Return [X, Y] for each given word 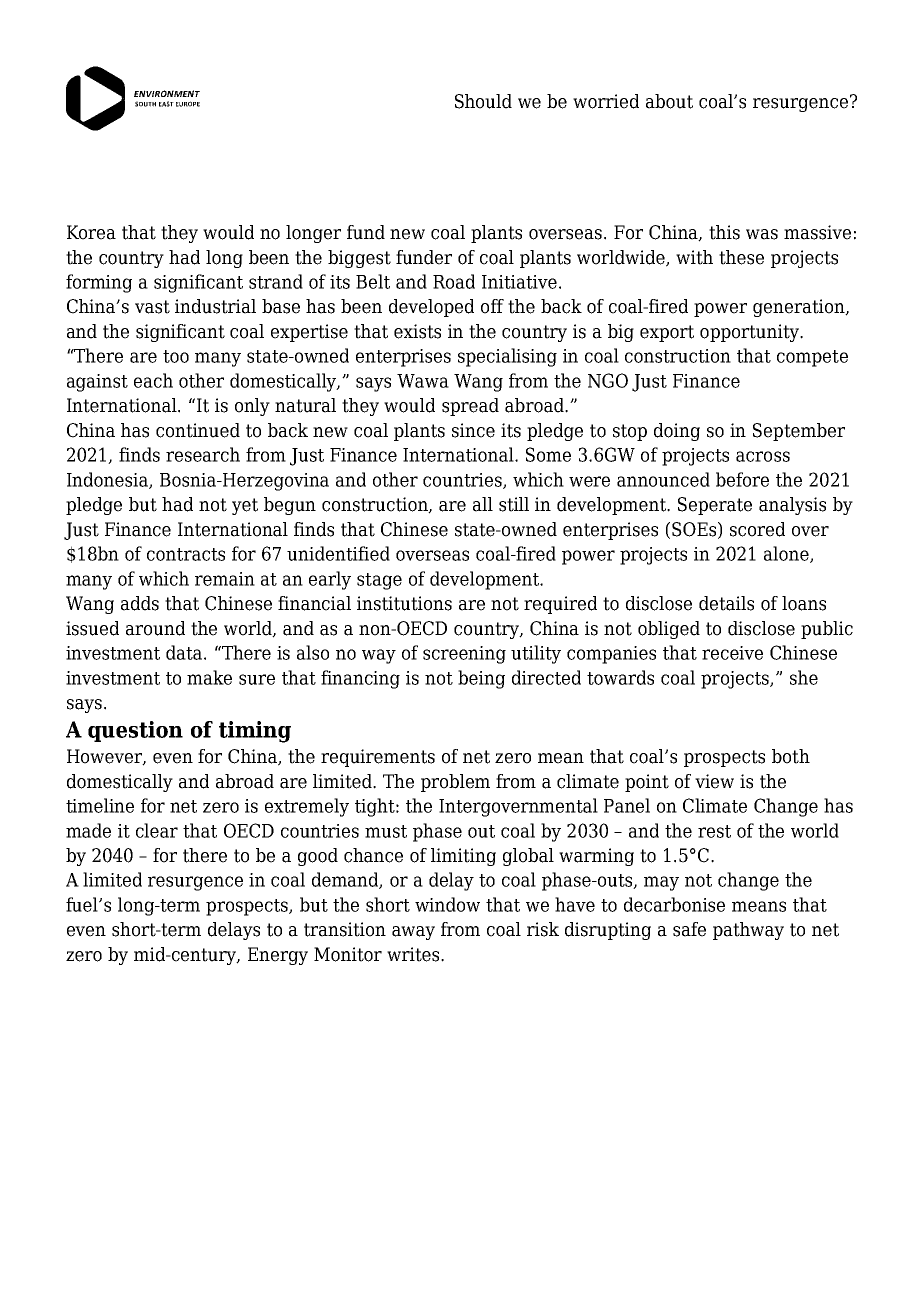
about [669, 101]
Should [483, 101]
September [799, 432]
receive [732, 653]
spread [470, 407]
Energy [278, 956]
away [413, 933]
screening [464, 655]
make [209, 677]
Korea [91, 232]
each [153, 380]
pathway [748, 931]
